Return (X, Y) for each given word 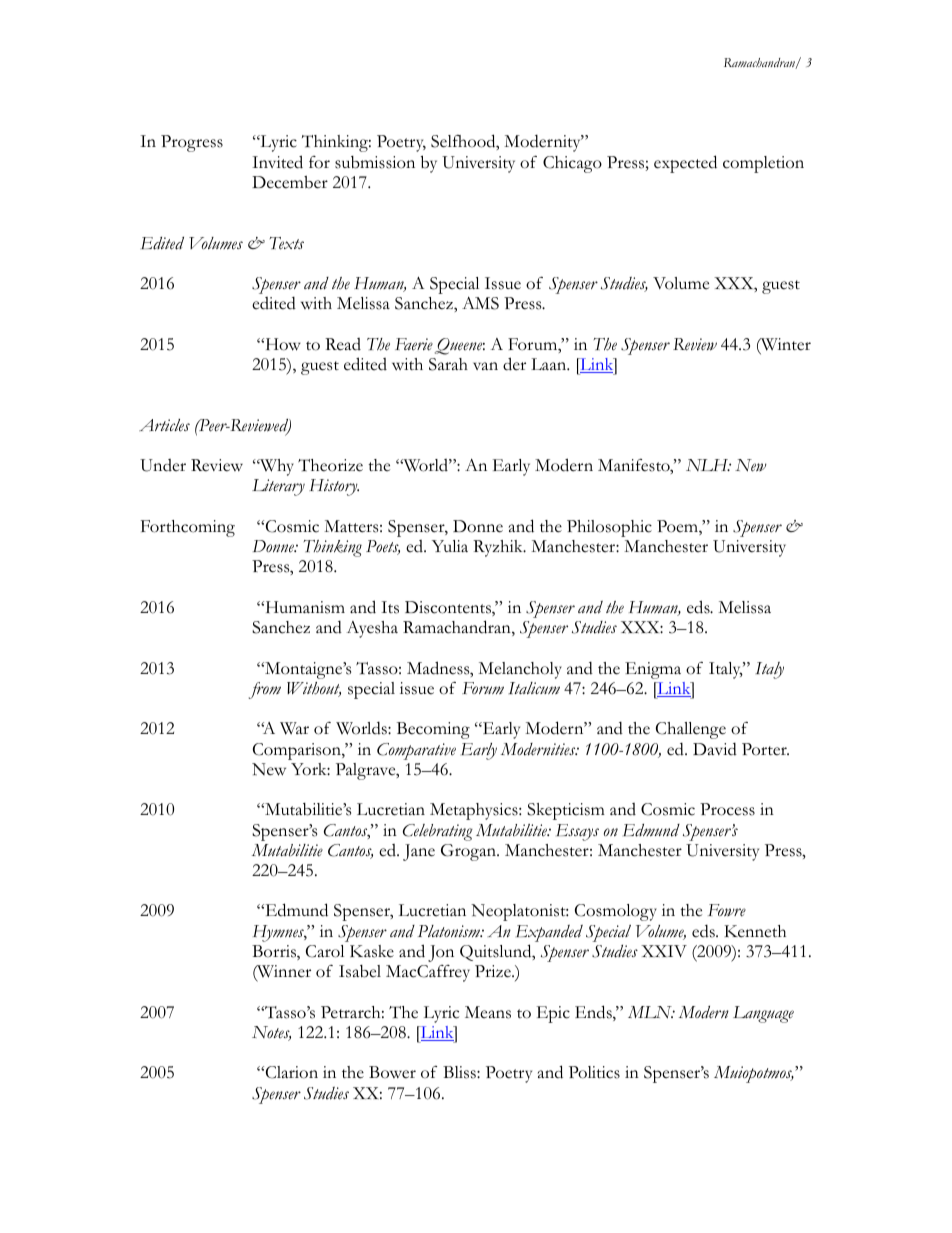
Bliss (460, 1072)
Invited (277, 162)
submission (375, 162)
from (265, 690)
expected (685, 164)
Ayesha (372, 629)
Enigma (653, 670)
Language (763, 1014)
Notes (271, 1033)
